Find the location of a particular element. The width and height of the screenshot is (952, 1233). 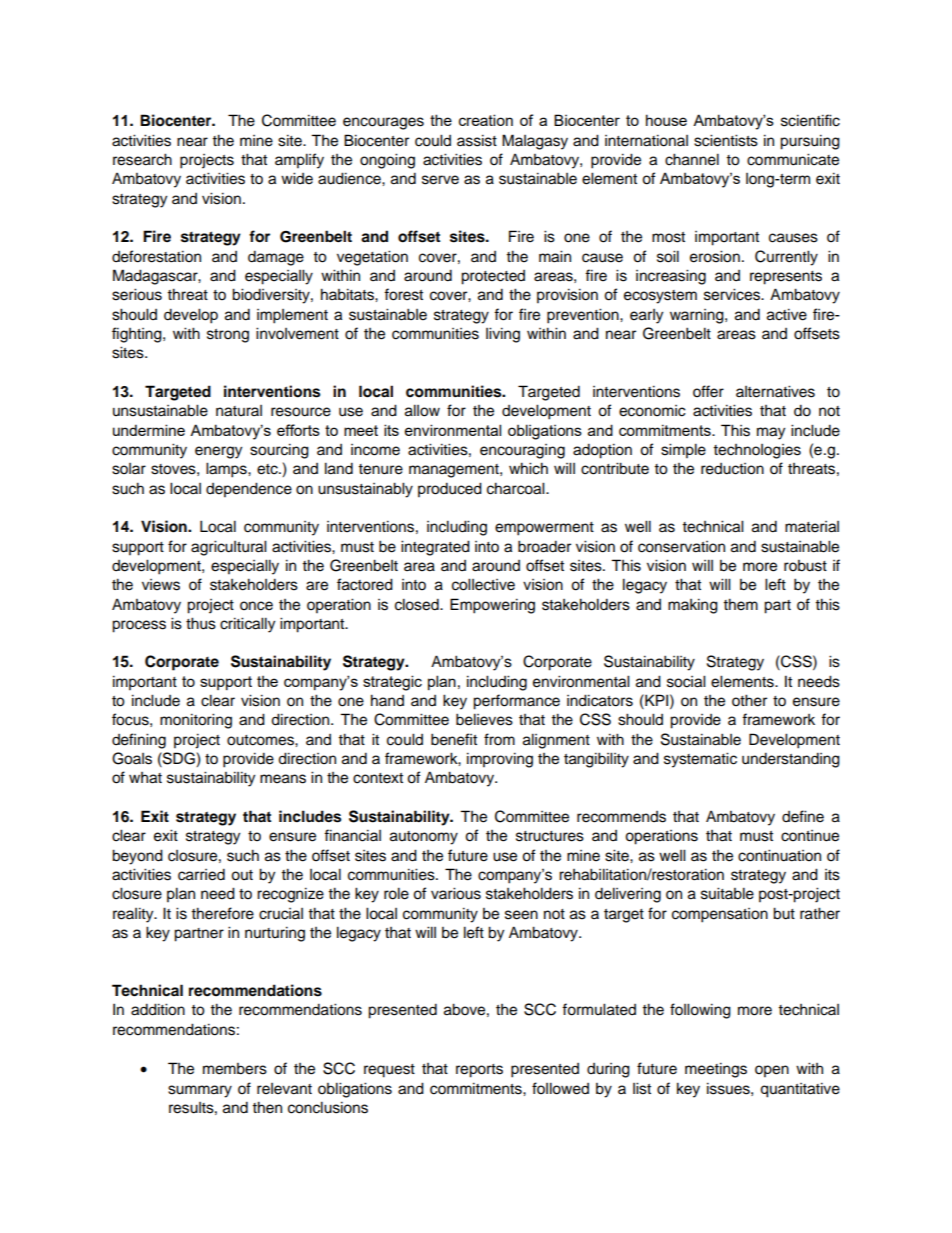

research is located at coordinates (142, 159).
